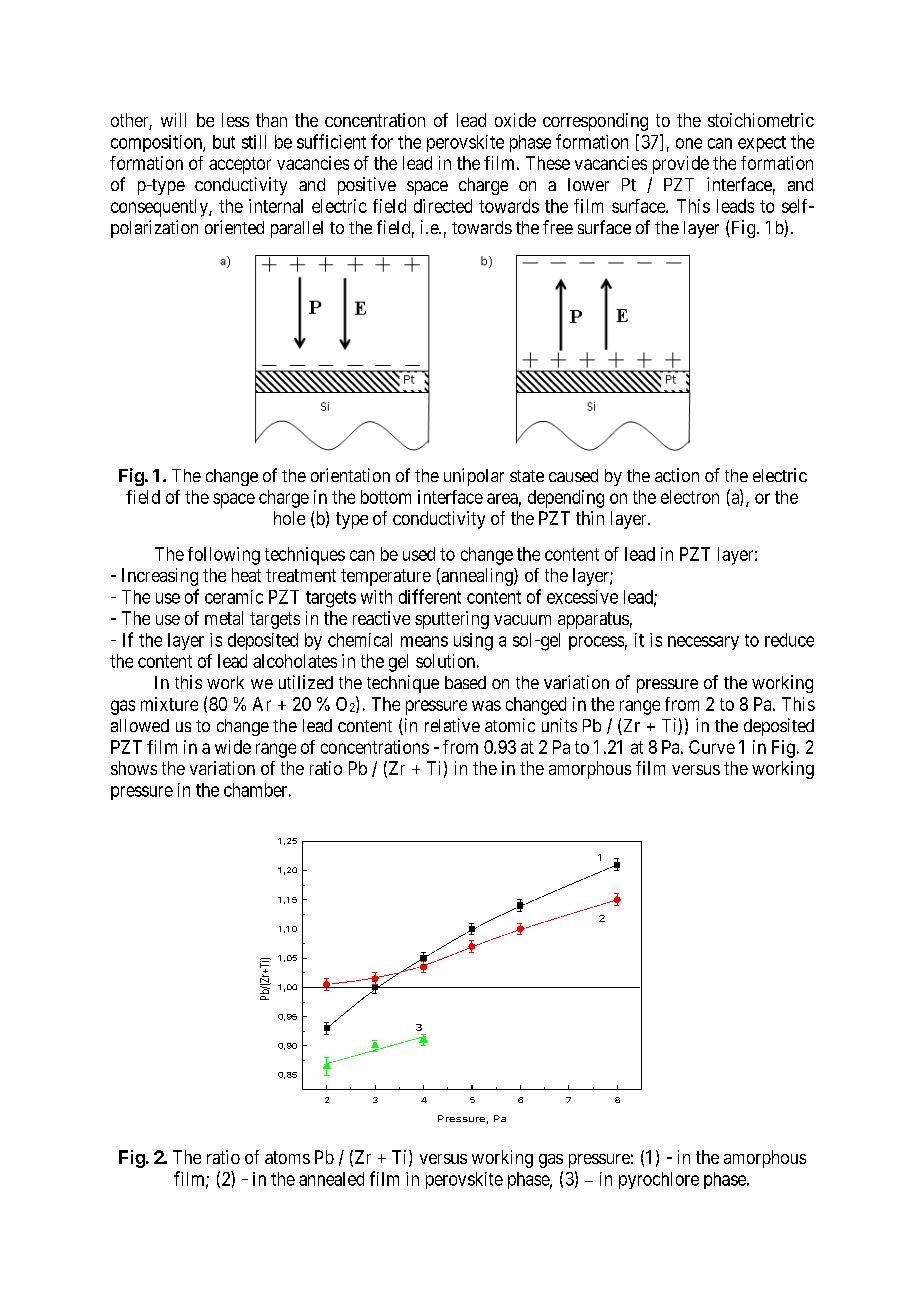  I want to click on but, so click(224, 142).
